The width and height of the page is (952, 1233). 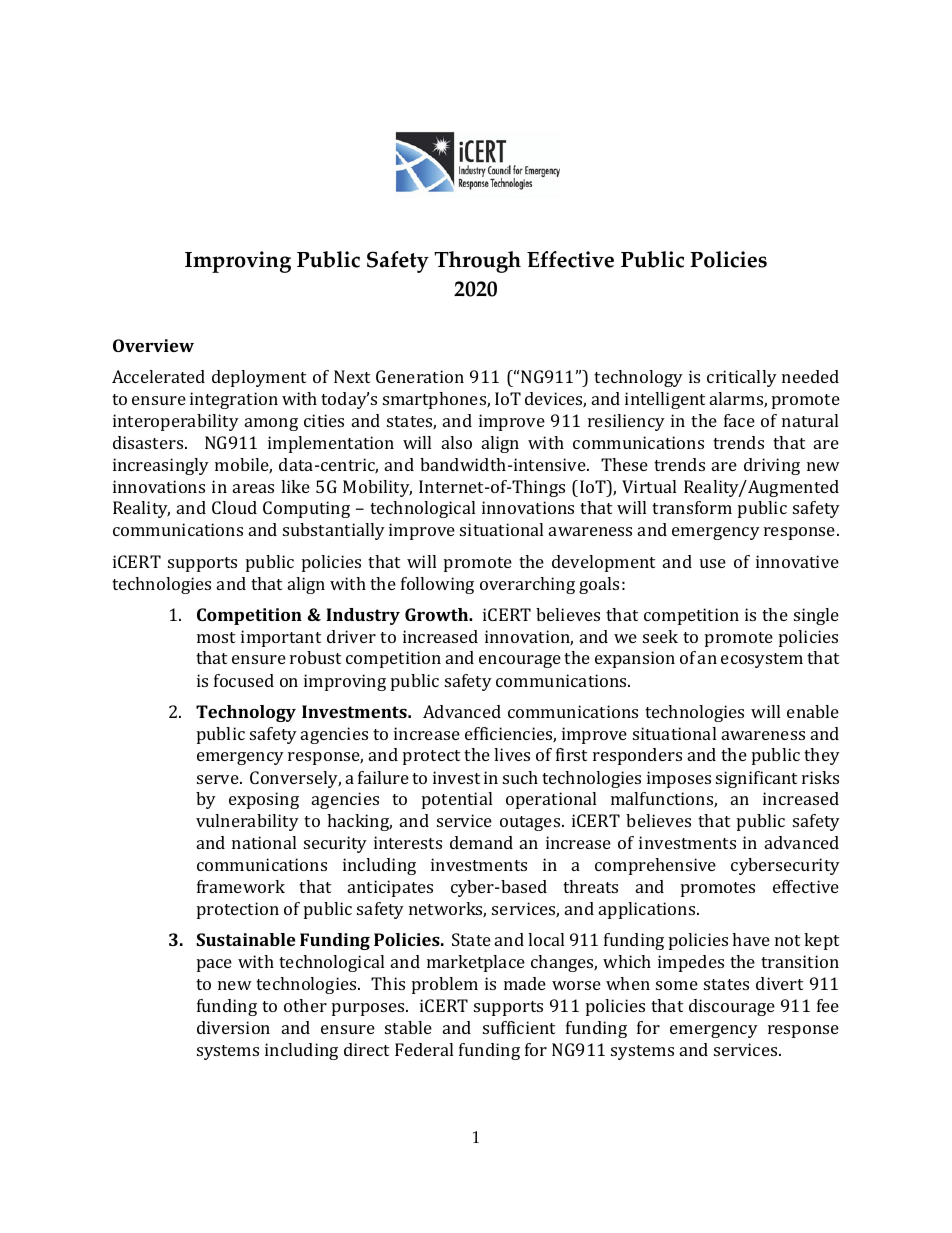 I want to click on sufficient, so click(x=519, y=1027).
